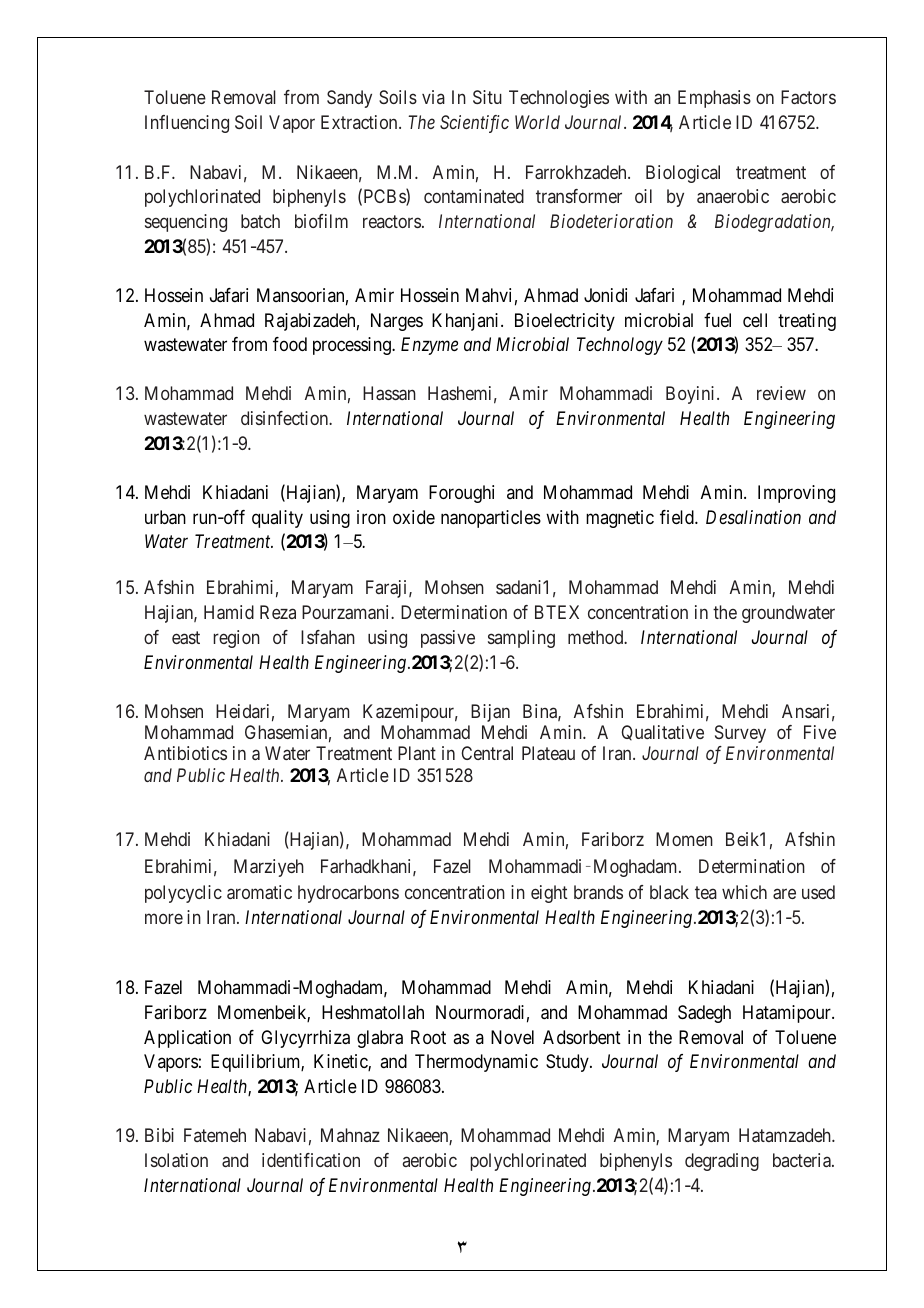  I want to click on Survey, so click(740, 734).
